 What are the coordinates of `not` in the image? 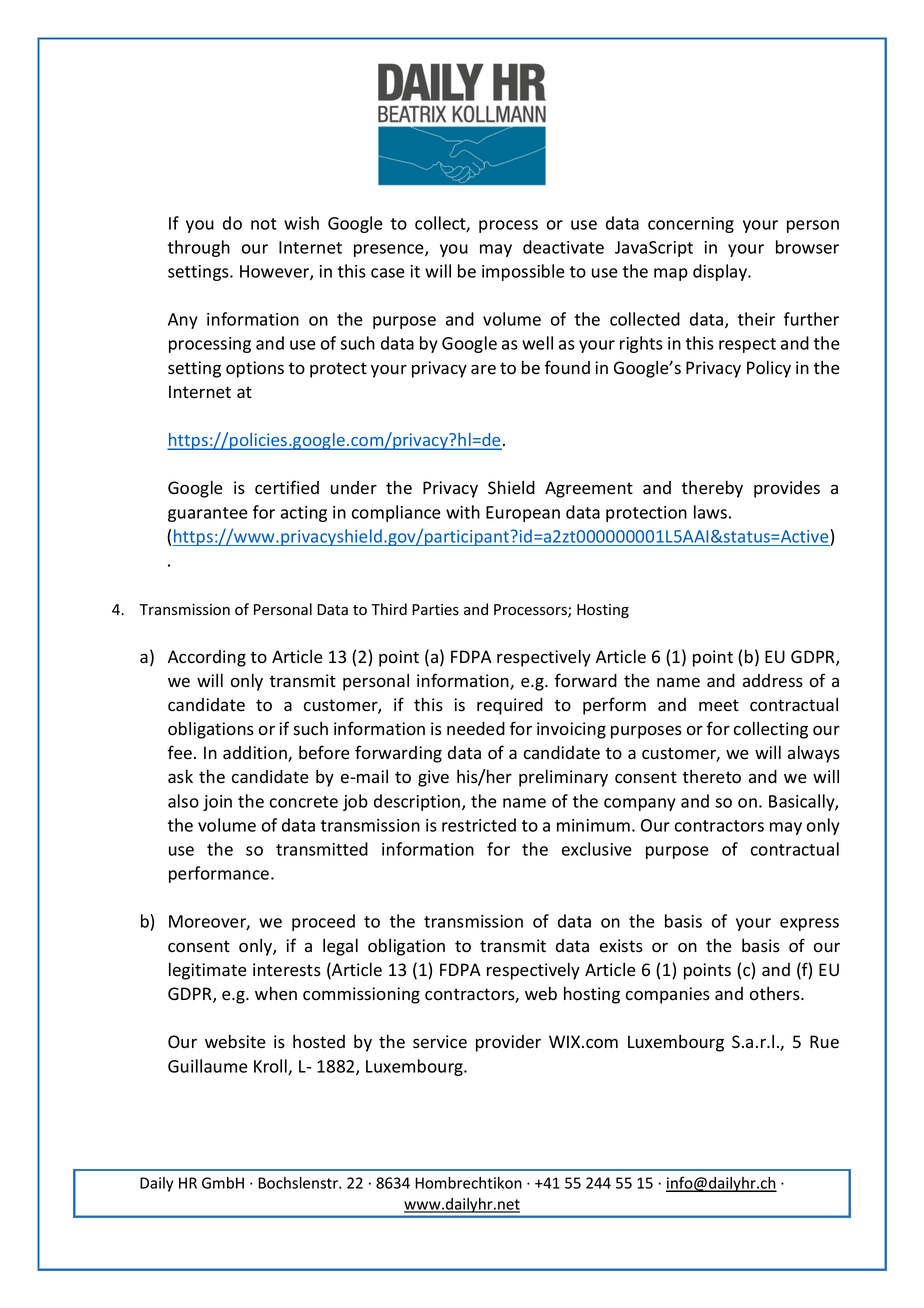 It's located at (264, 224).
